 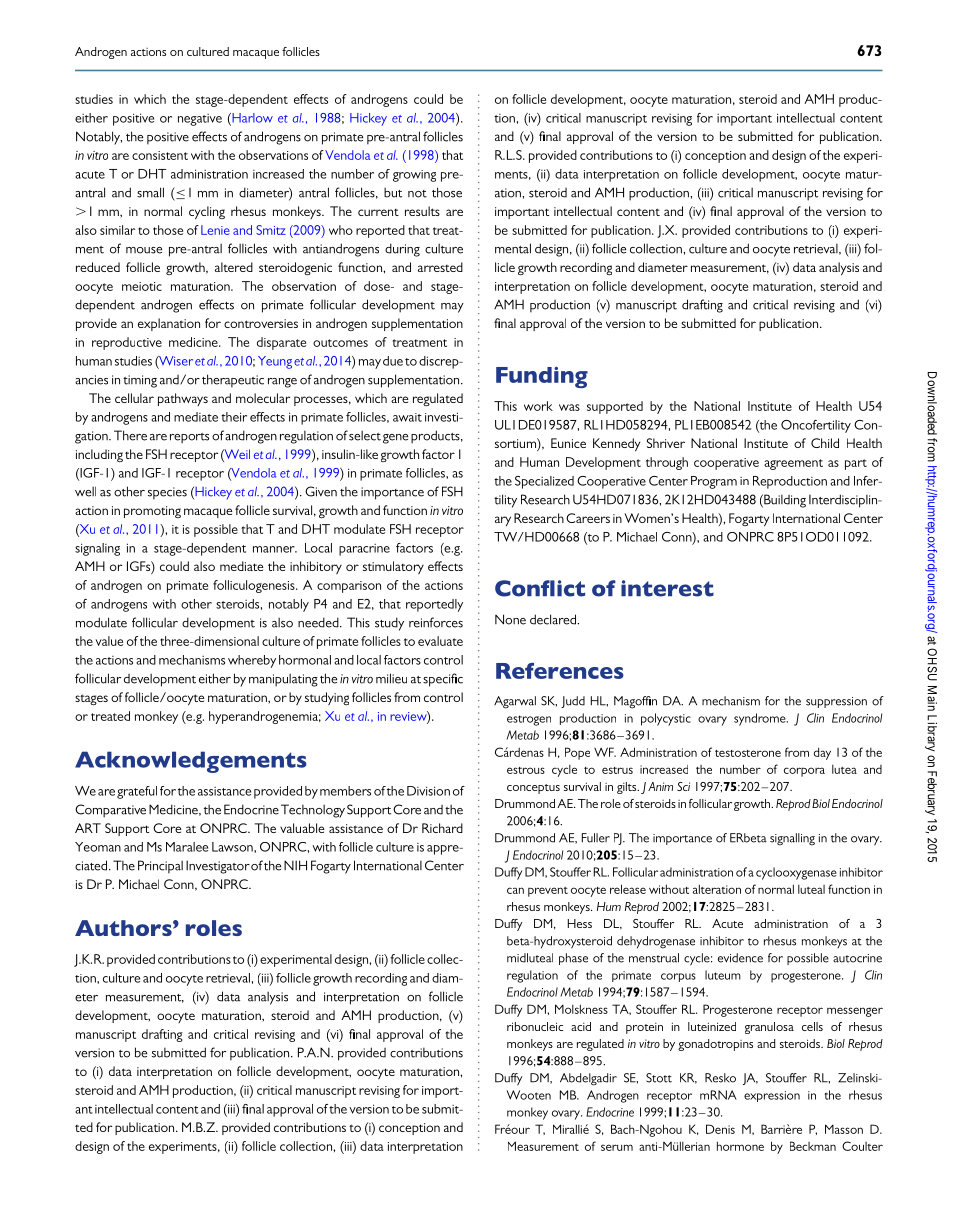 What do you see at coordinates (422, 211) in the screenshot?
I see `results` at bounding box center [422, 211].
